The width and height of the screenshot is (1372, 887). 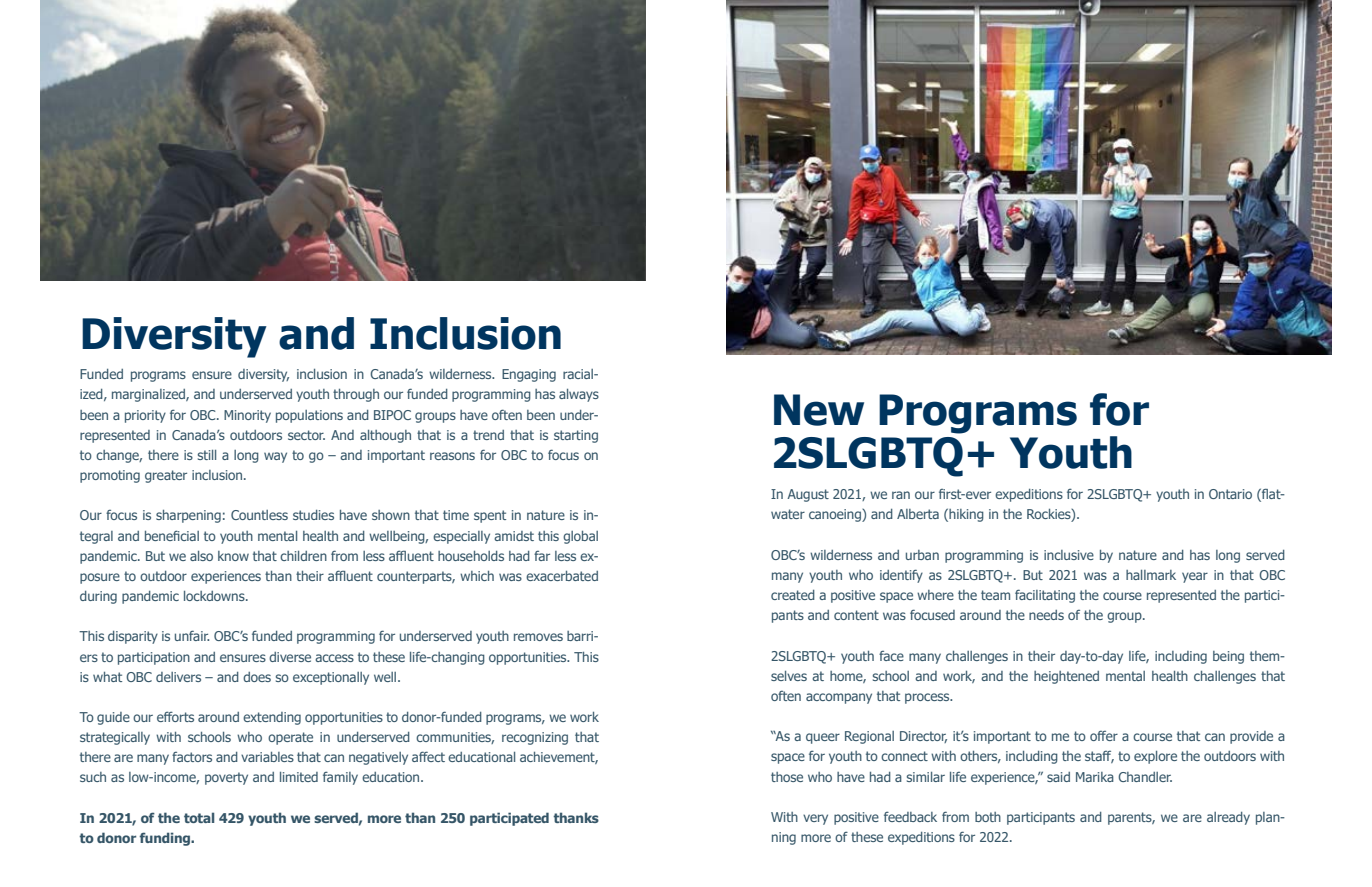 I want to click on removes, so click(x=538, y=637).
